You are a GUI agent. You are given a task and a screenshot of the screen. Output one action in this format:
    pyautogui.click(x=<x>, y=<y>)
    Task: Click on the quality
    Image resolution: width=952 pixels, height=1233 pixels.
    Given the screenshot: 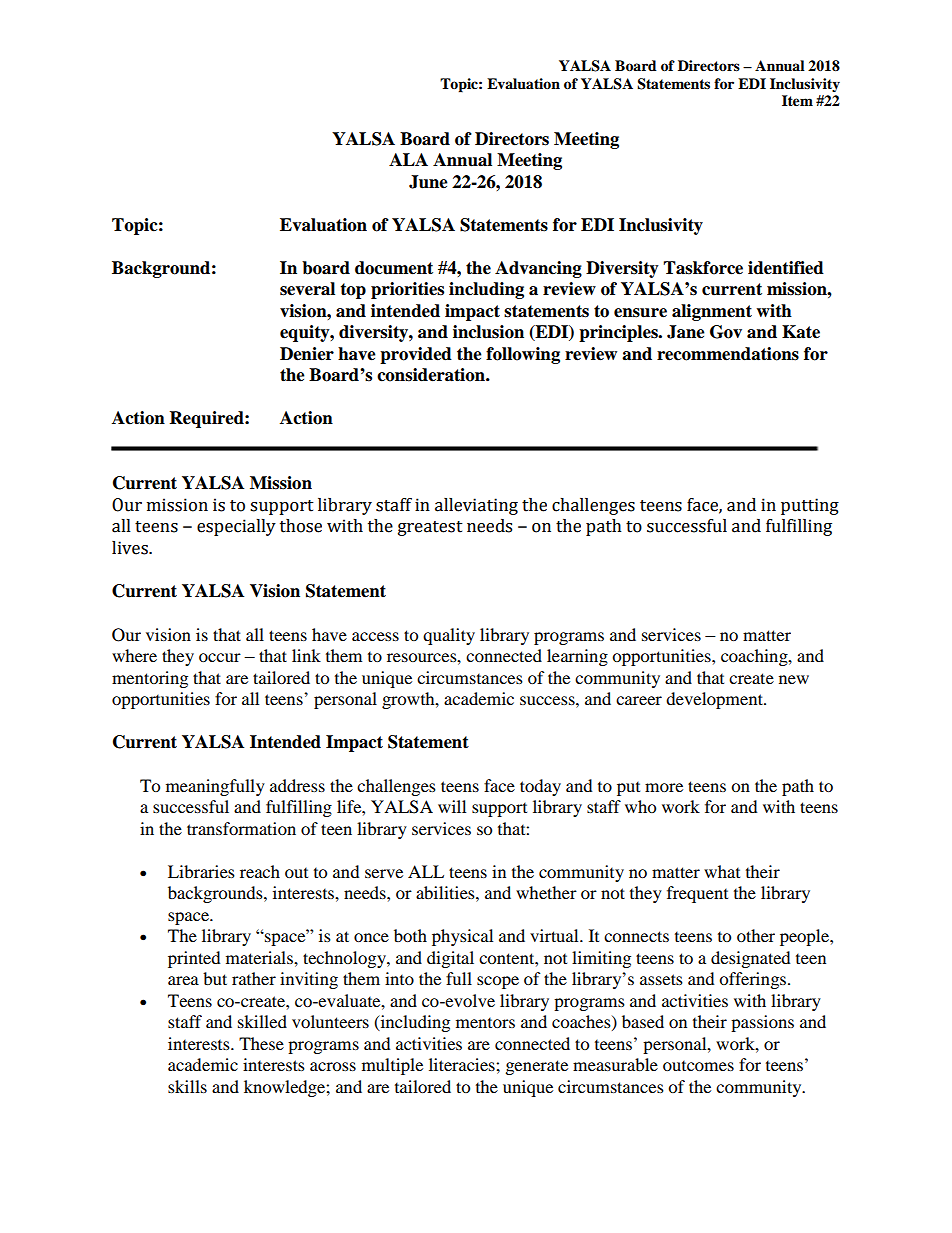 What is the action you would take?
    pyautogui.click(x=449, y=636)
